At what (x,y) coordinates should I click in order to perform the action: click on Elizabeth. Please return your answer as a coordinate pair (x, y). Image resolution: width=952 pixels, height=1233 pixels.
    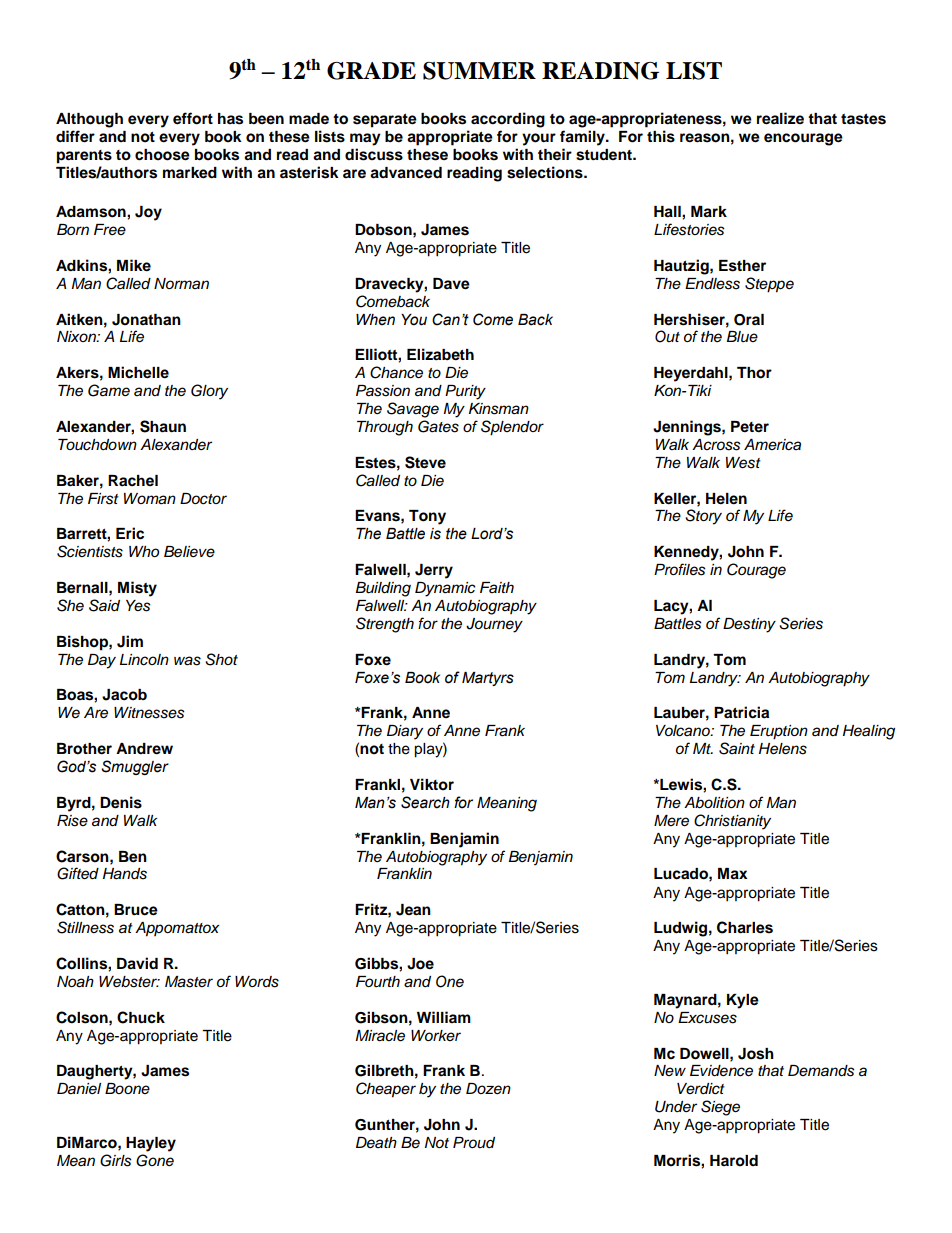
    Looking at the image, I should click on (440, 354).
